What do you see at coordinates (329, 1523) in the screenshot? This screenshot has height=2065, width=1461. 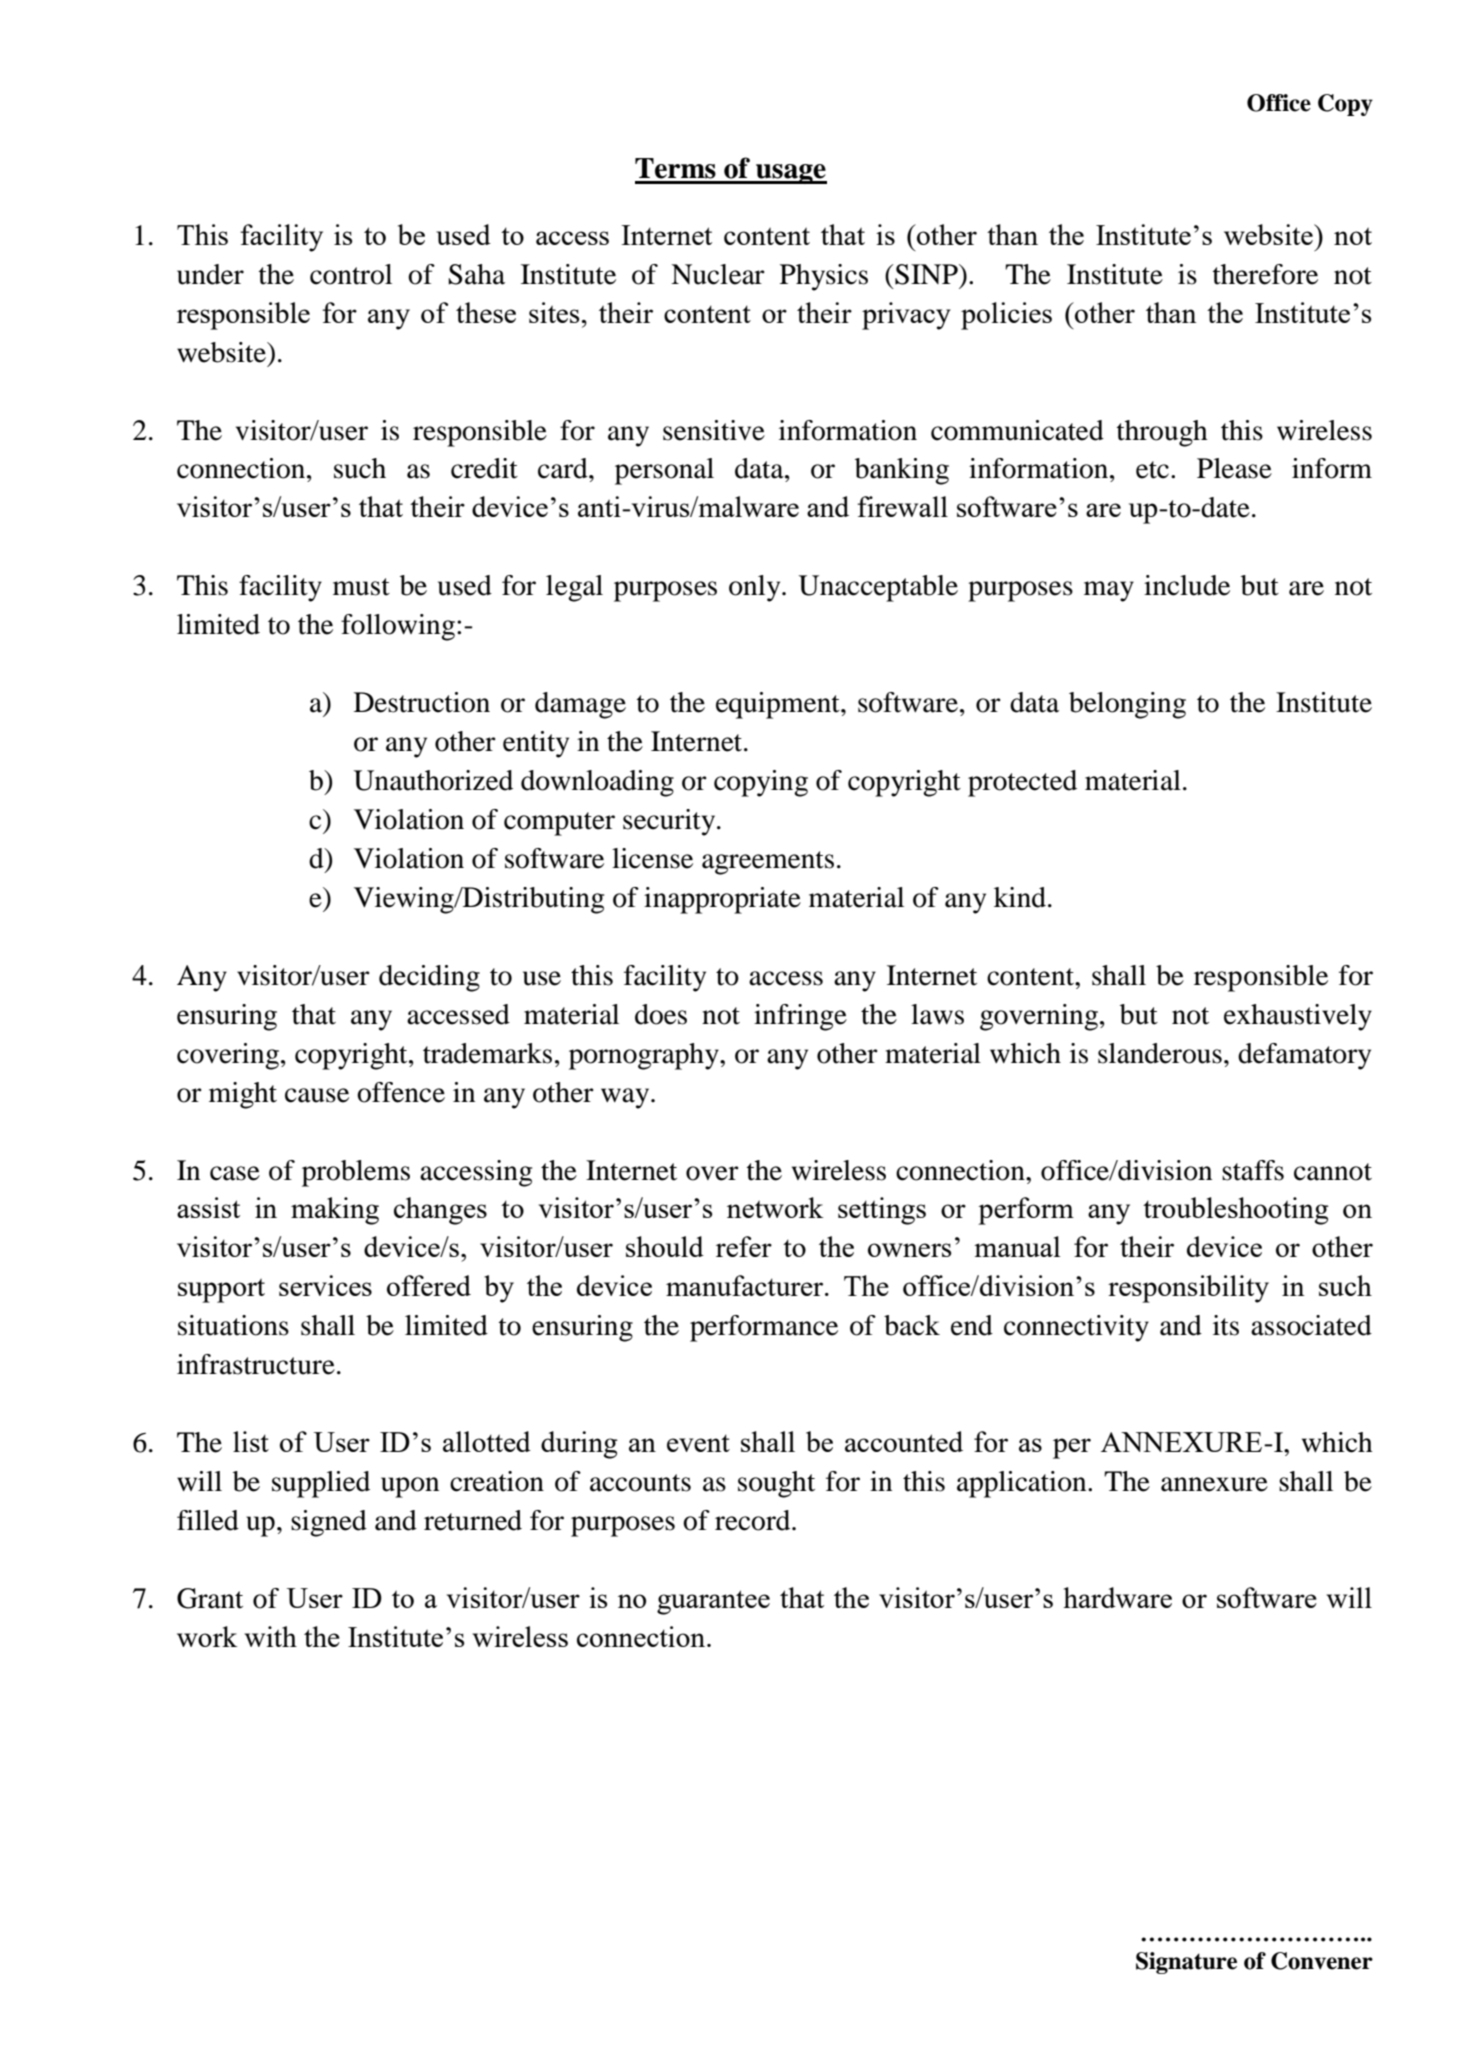 I see `signed` at bounding box center [329, 1523].
